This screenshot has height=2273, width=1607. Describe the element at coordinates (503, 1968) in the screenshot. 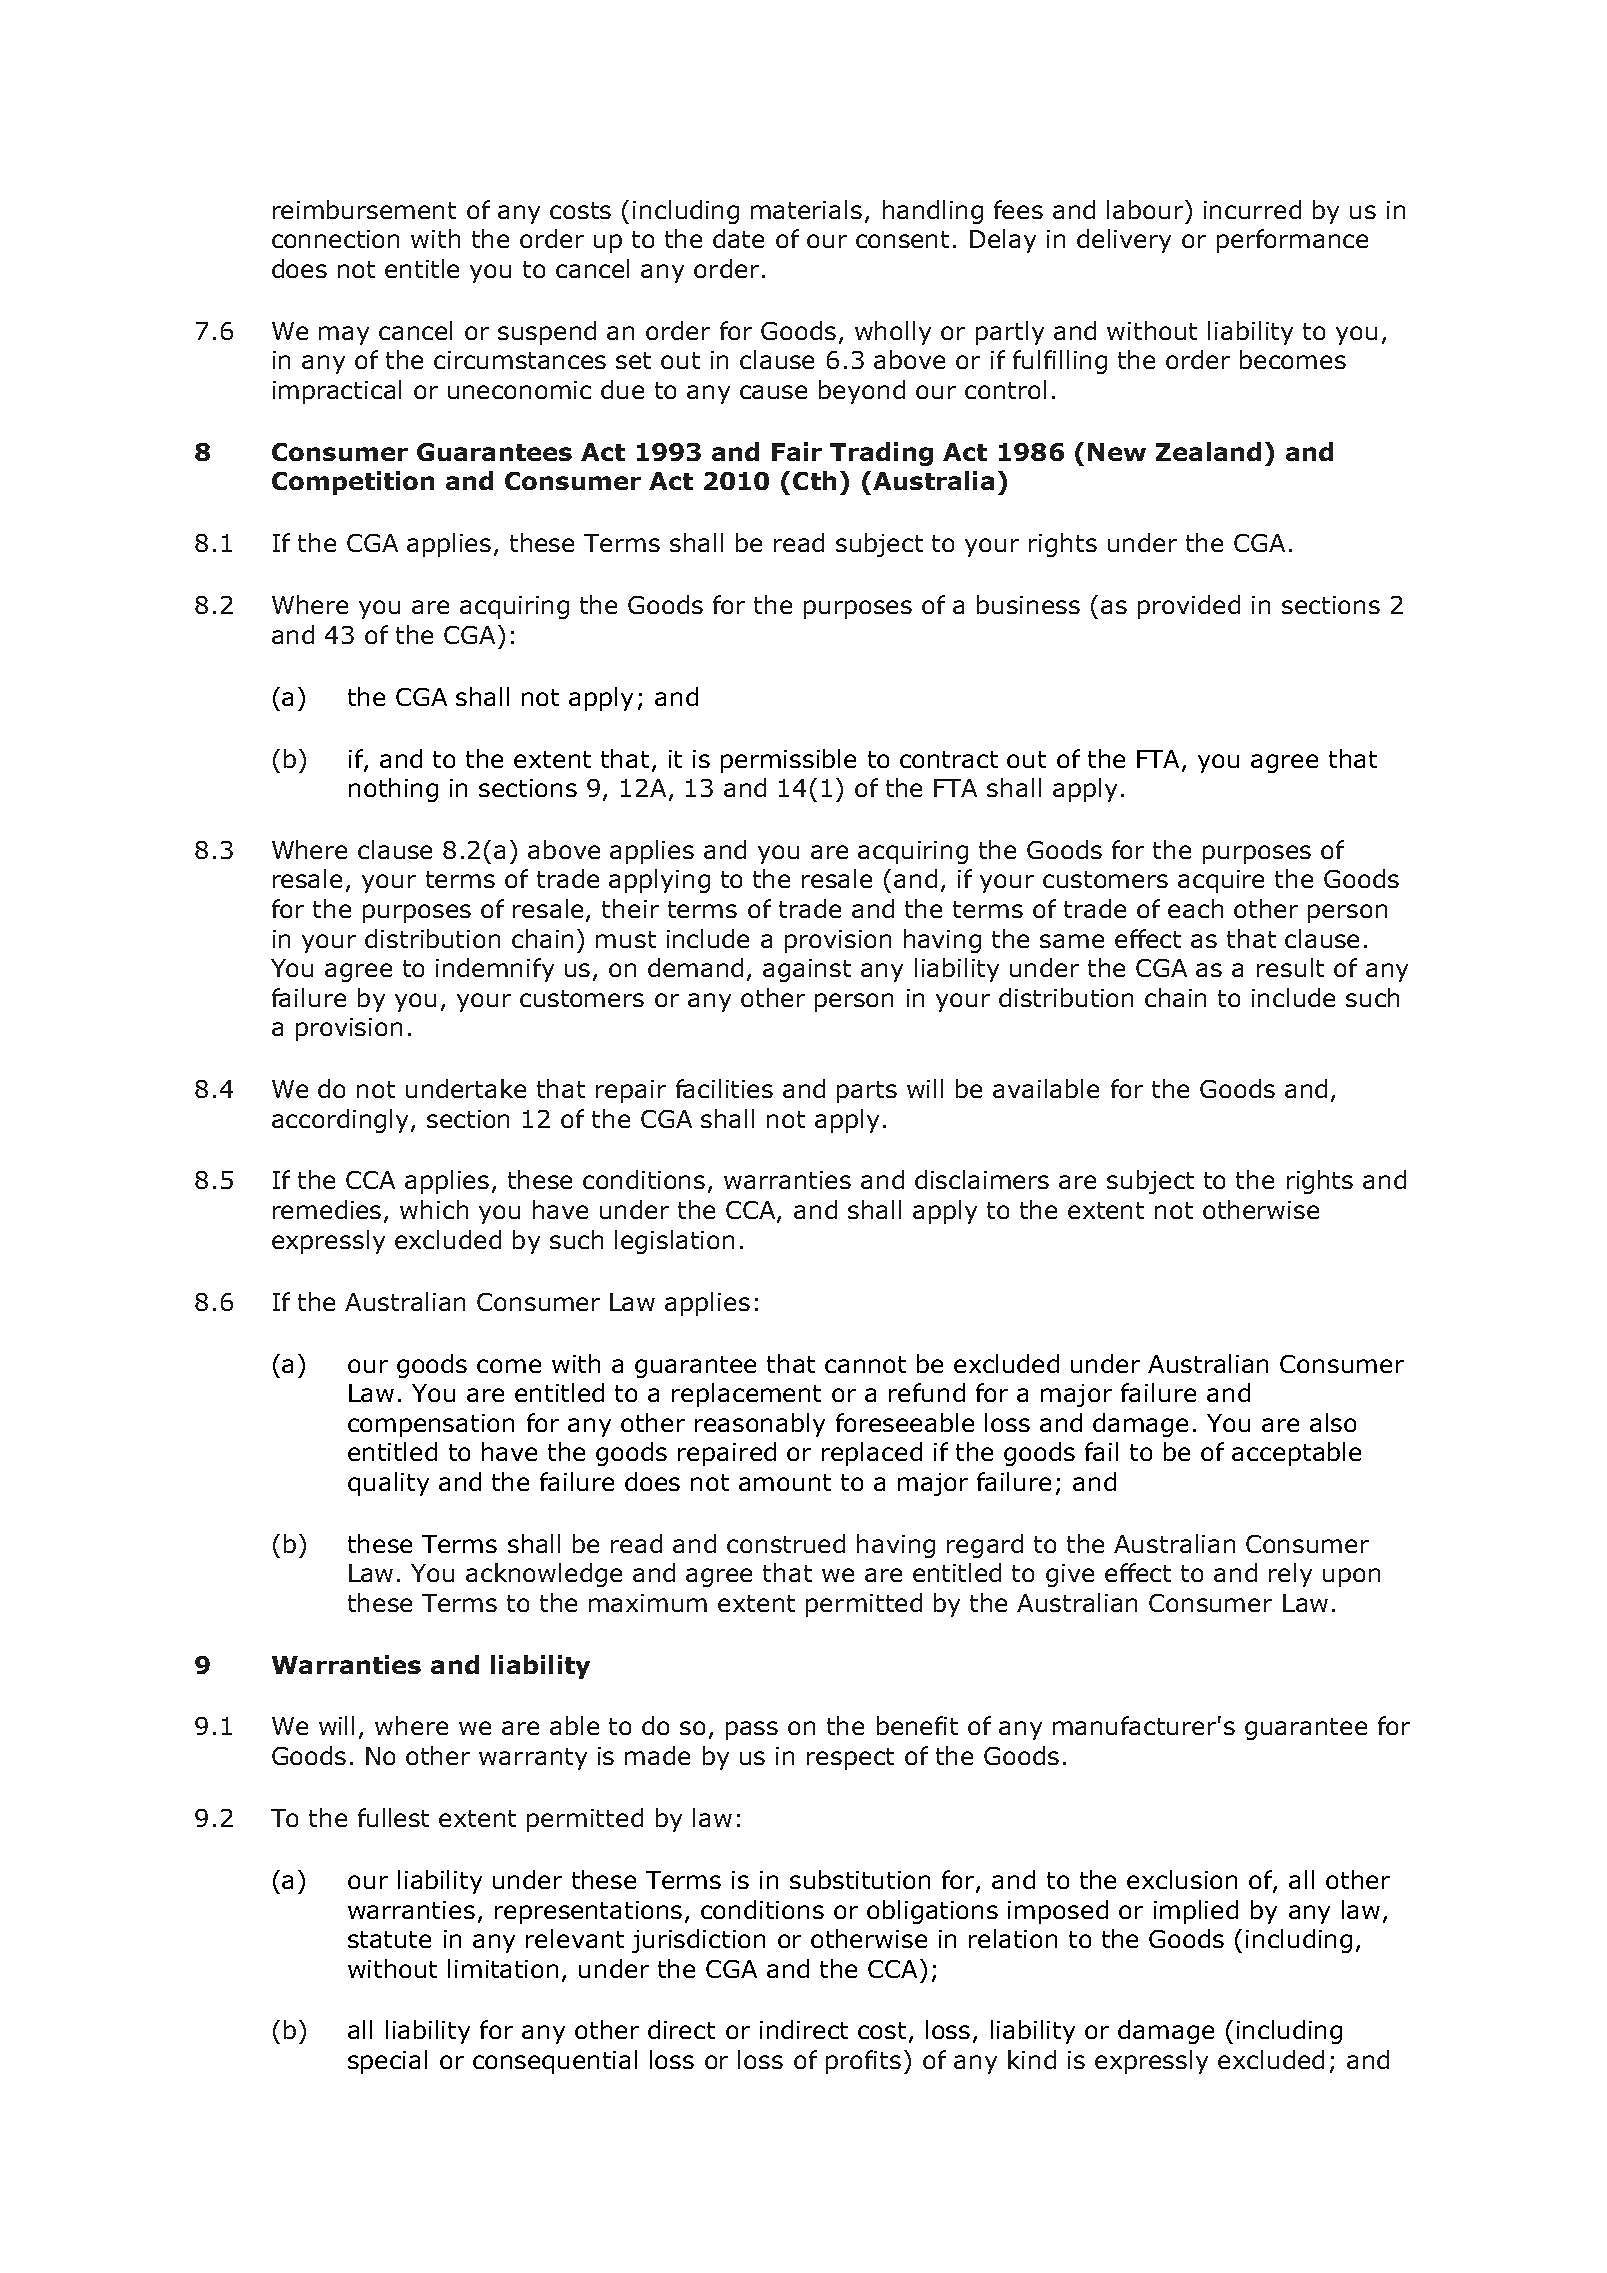

I see `limitation` at that location.
